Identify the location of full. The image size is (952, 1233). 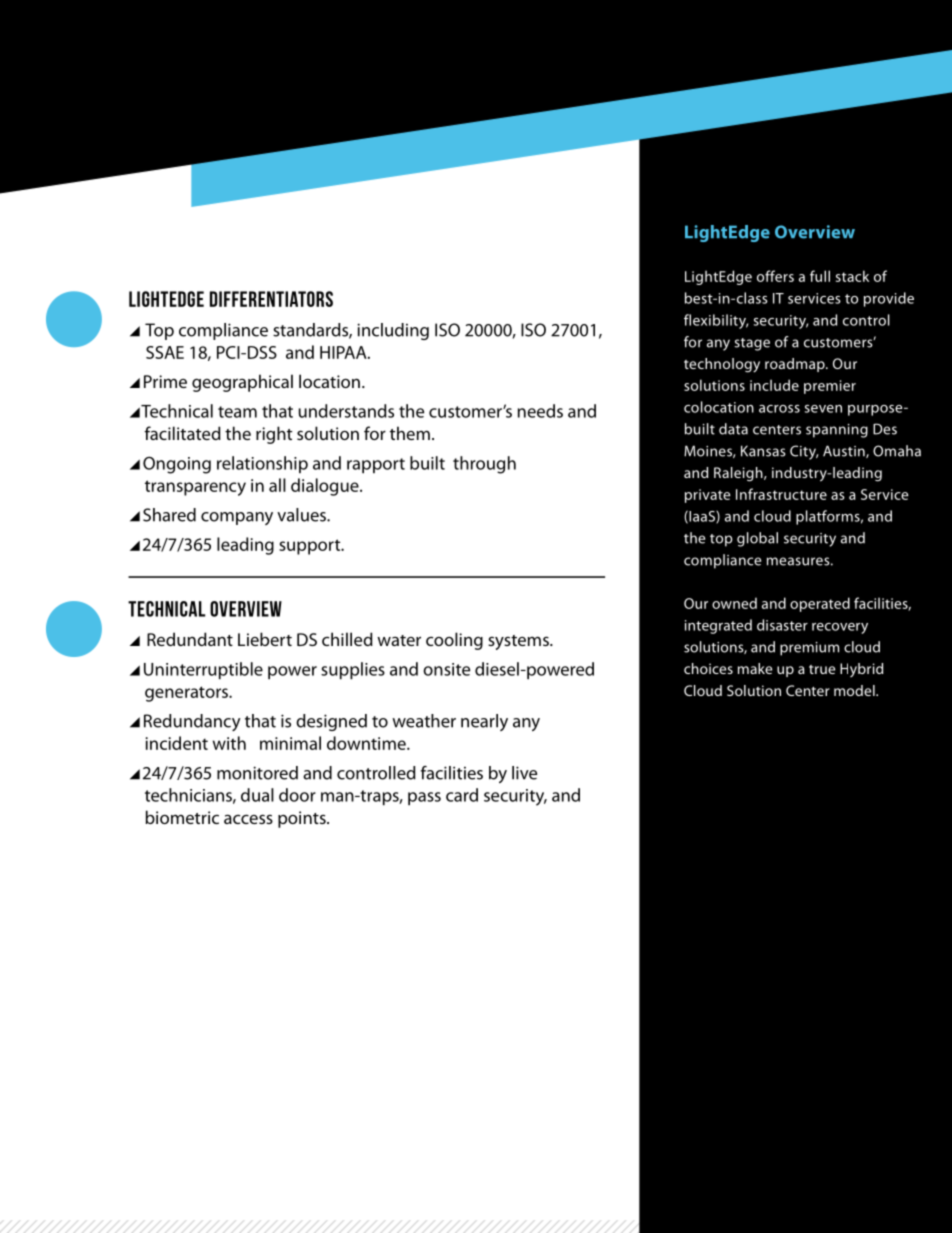
(820, 276).
